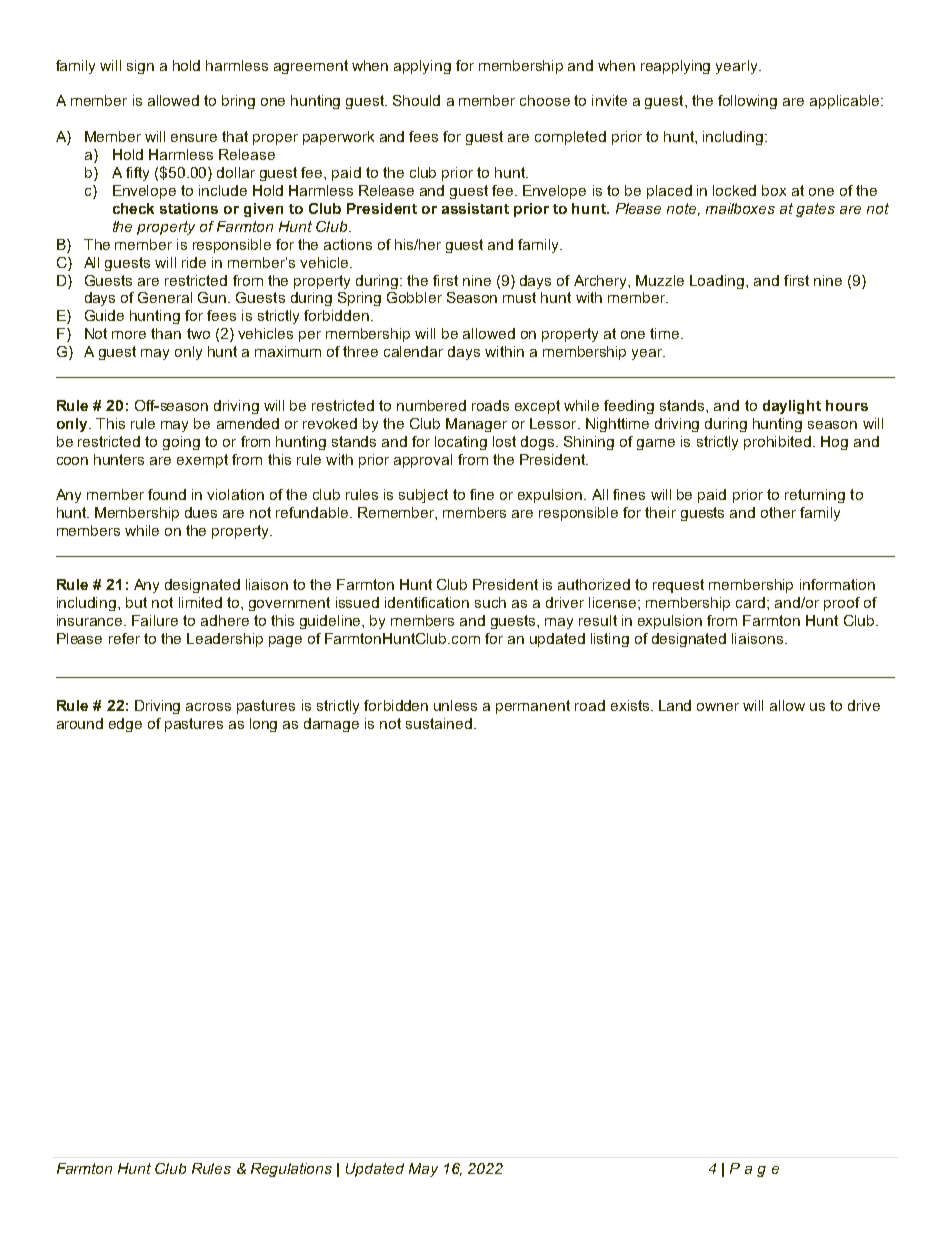 The image size is (952, 1233). What do you see at coordinates (416, 100) in the screenshot?
I see `Should` at bounding box center [416, 100].
